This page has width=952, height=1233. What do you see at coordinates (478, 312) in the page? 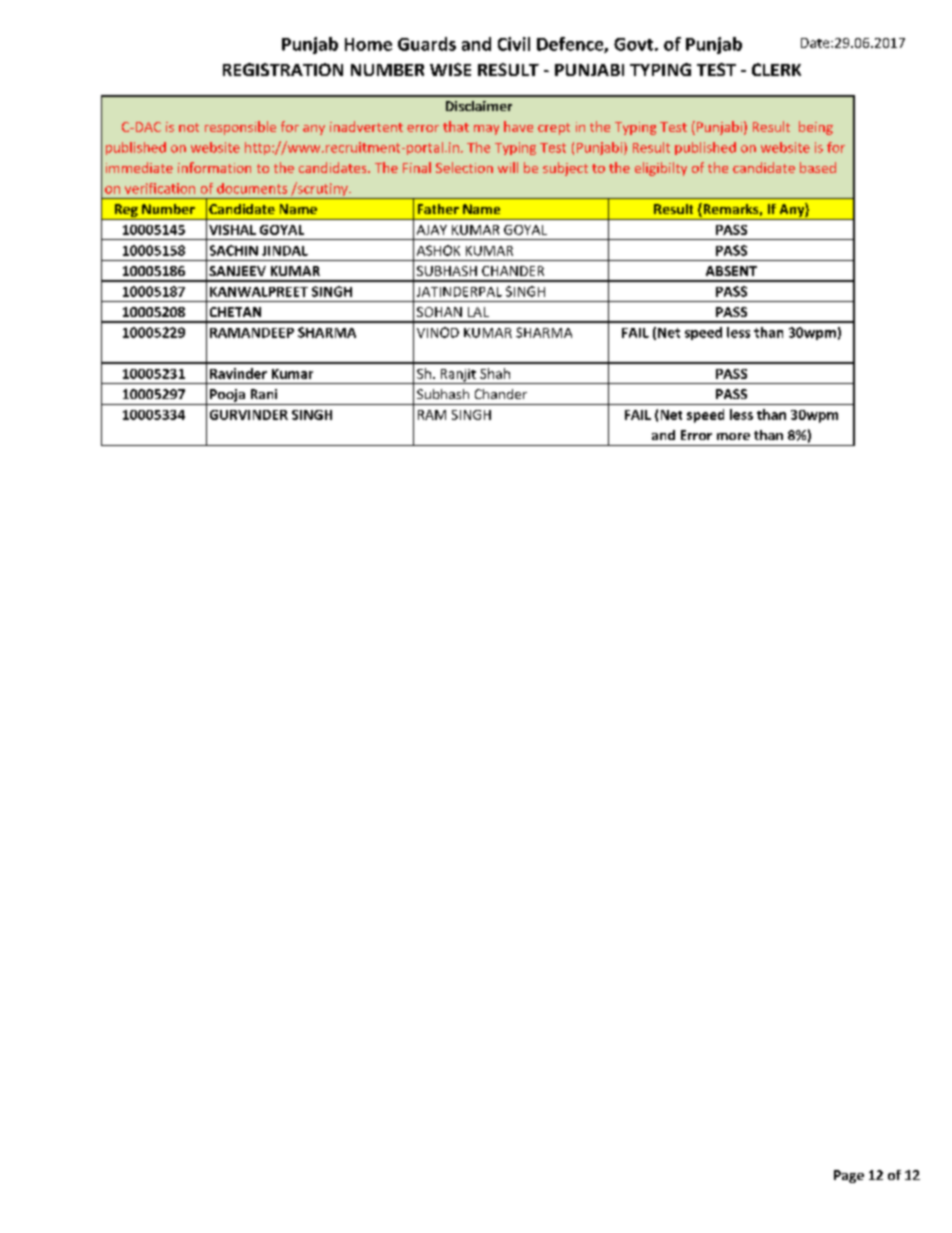
I see `LAL` at bounding box center [478, 312].
